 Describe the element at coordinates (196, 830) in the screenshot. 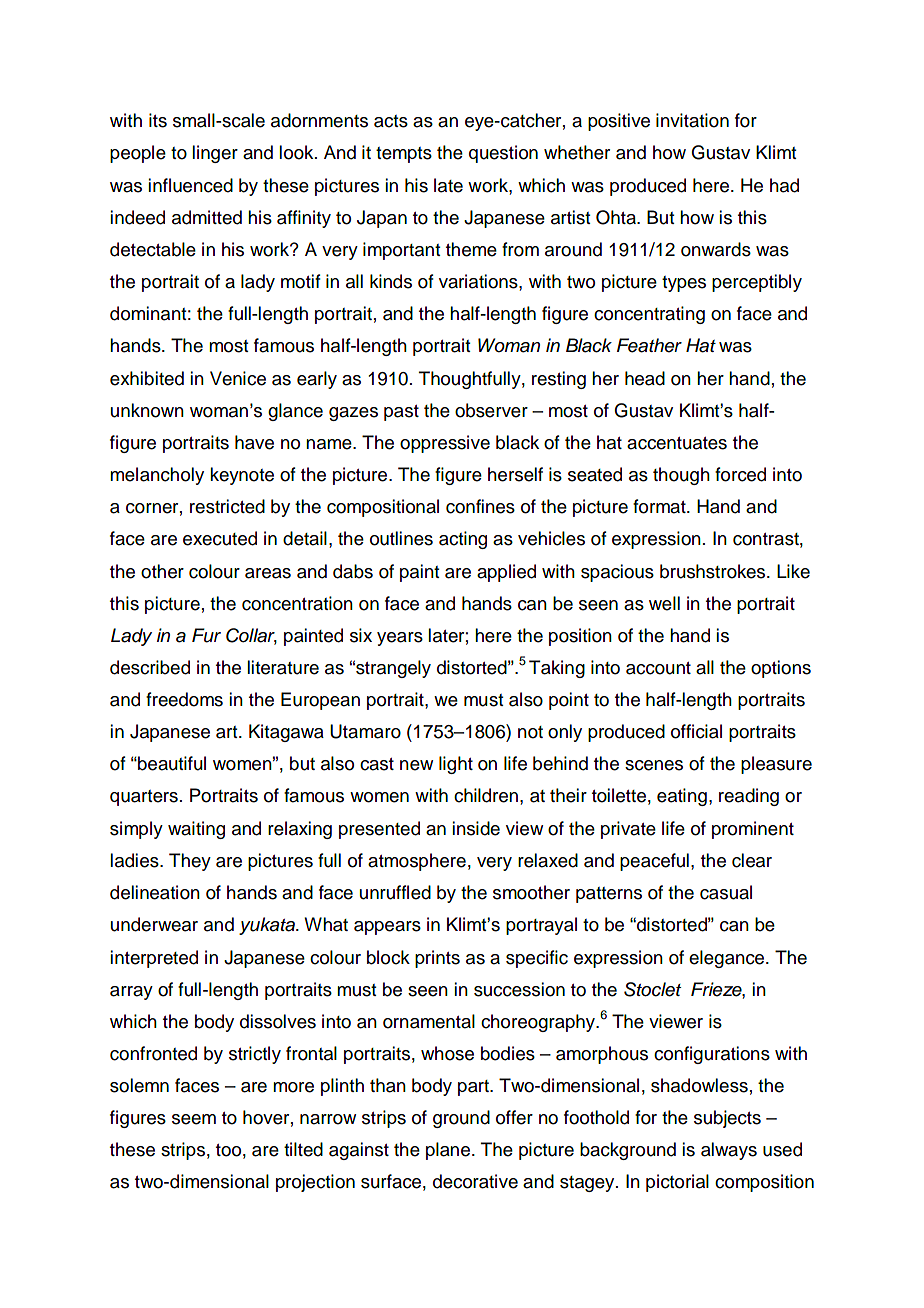

I see `waiting` at that location.
